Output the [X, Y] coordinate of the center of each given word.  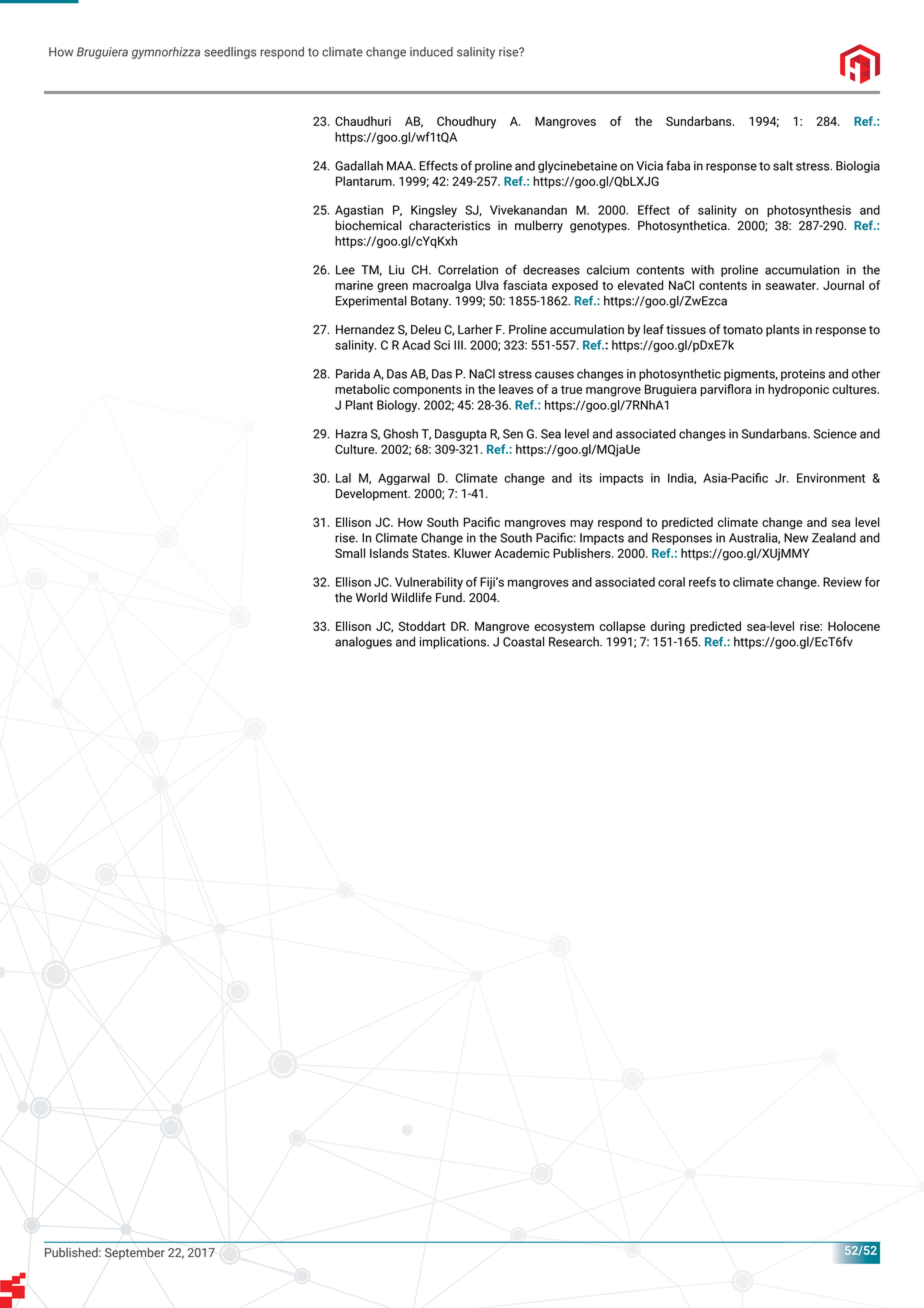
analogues [363, 643]
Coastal [523, 642]
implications [454, 643]
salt [783, 166]
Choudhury [466, 122]
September [135, 1253]
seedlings [230, 53]
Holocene [854, 626]
